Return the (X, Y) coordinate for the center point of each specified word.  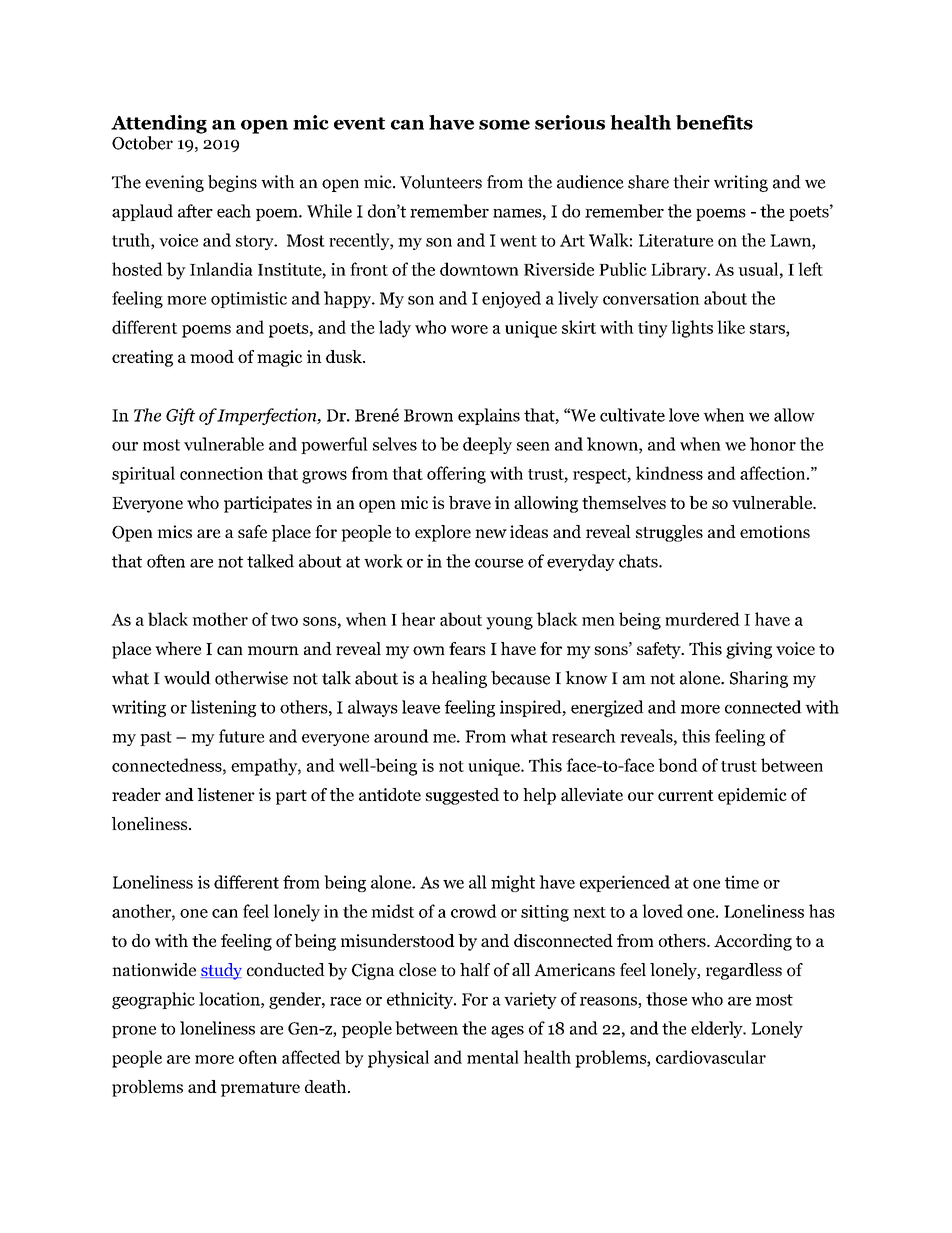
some (504, 125)
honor (773, 444)
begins (232, 183)
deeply (487, 445)
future (241, 736)
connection (221, 473)
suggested (462, 796)
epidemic (752, 796)
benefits (714, 122)
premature (260, 1089)
